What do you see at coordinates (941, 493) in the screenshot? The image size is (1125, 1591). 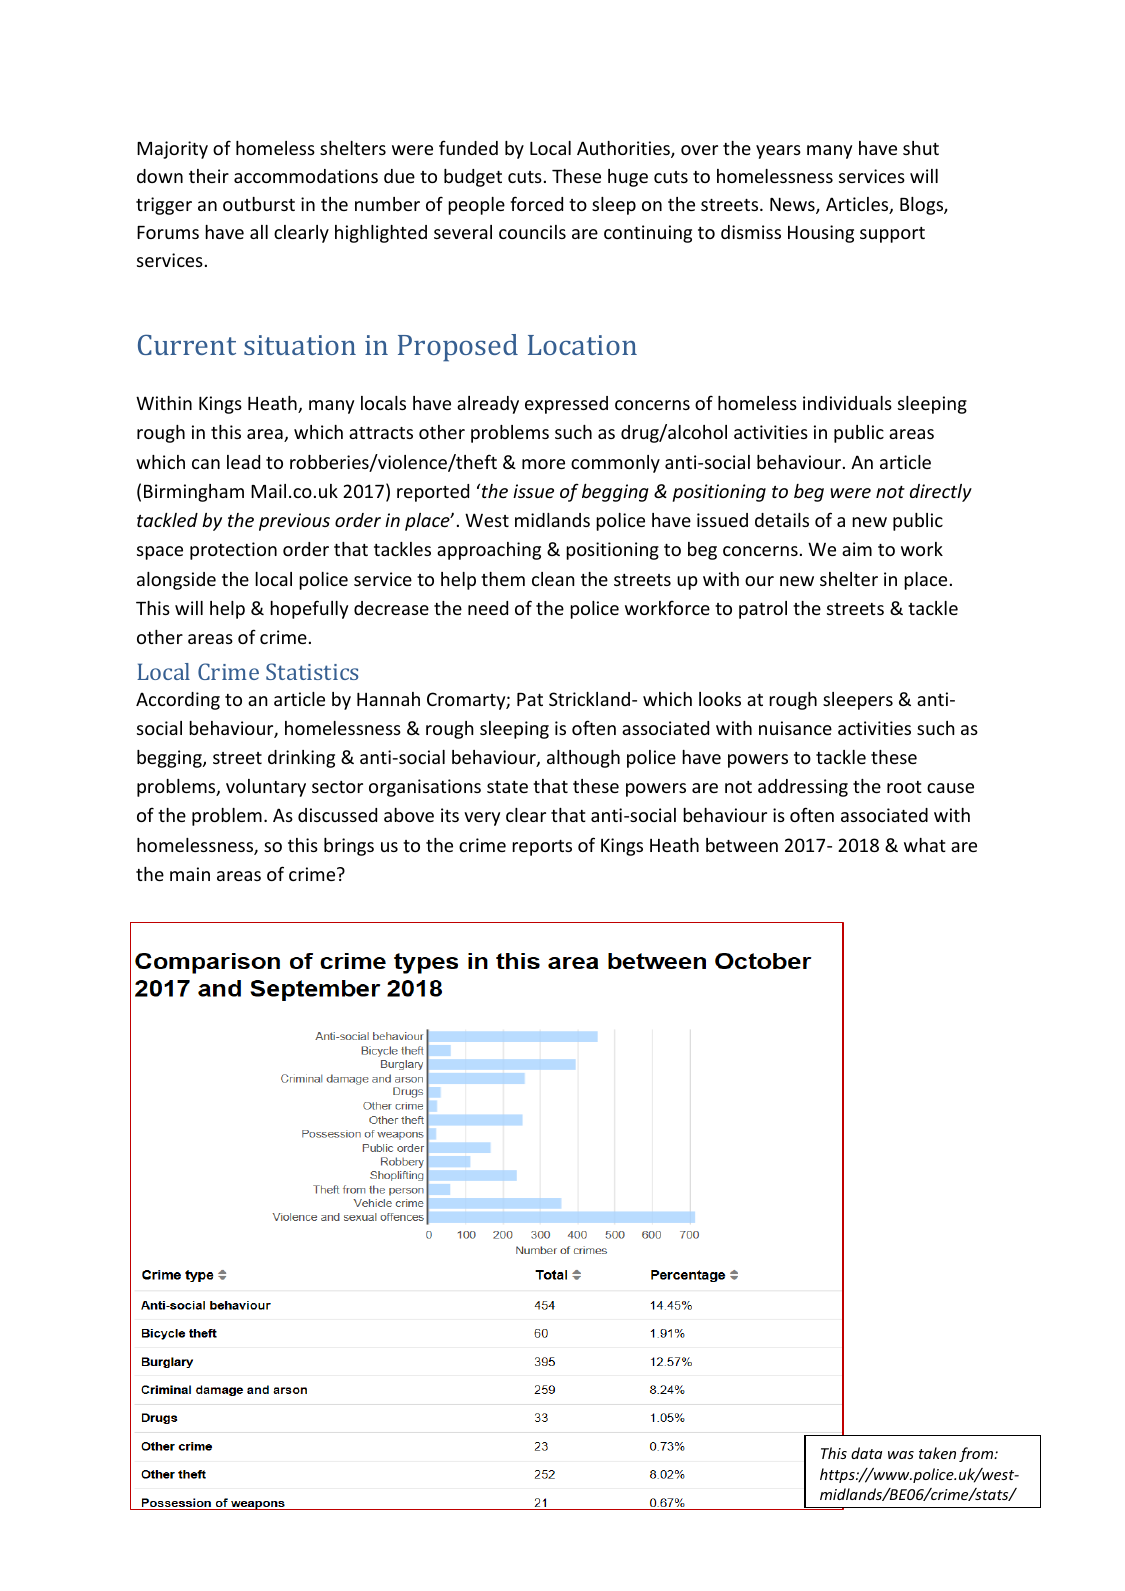 I see `directly` at bounding box center [941, 493].
